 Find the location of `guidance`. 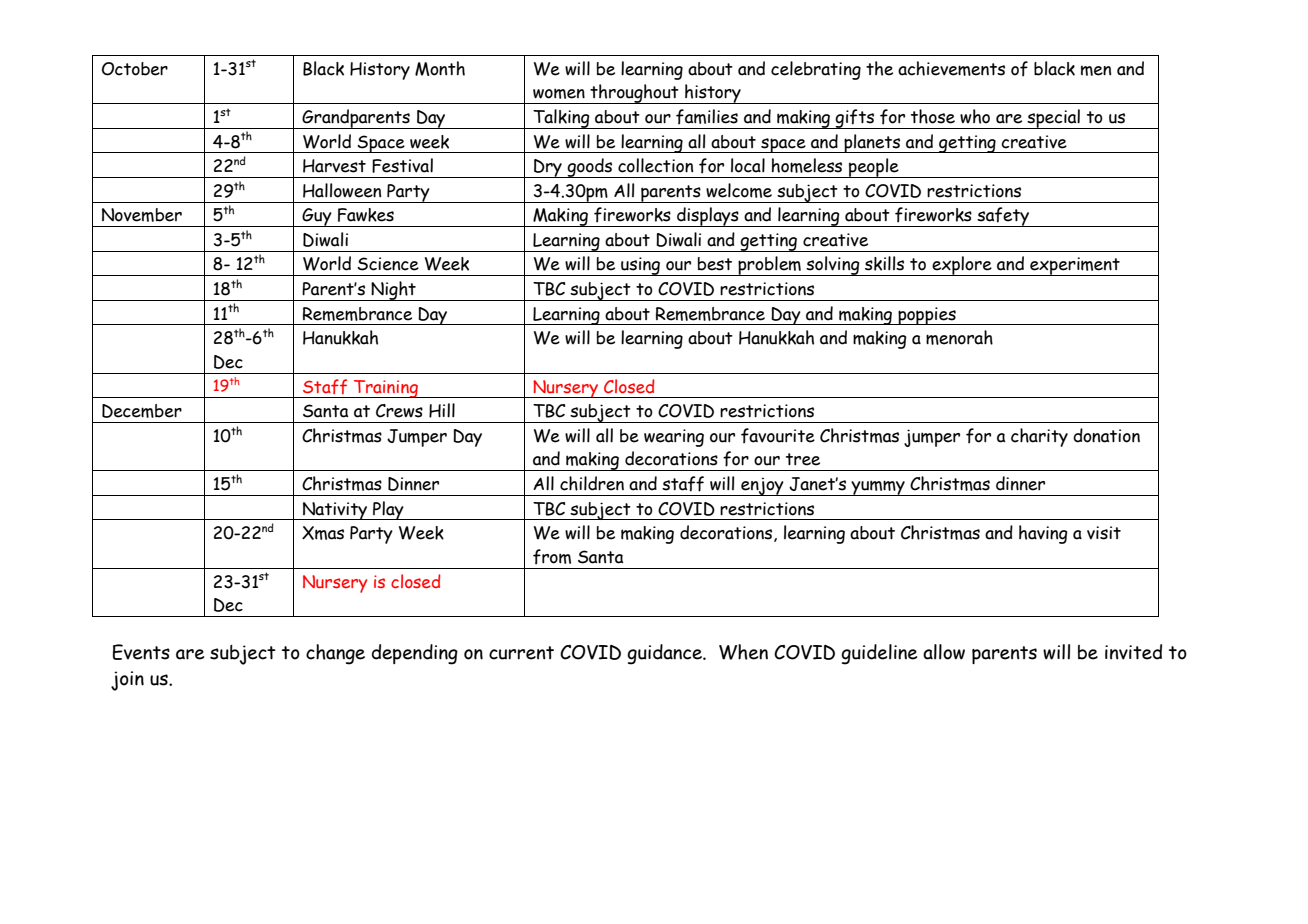

guidance is located at coordinates (665, 654).
